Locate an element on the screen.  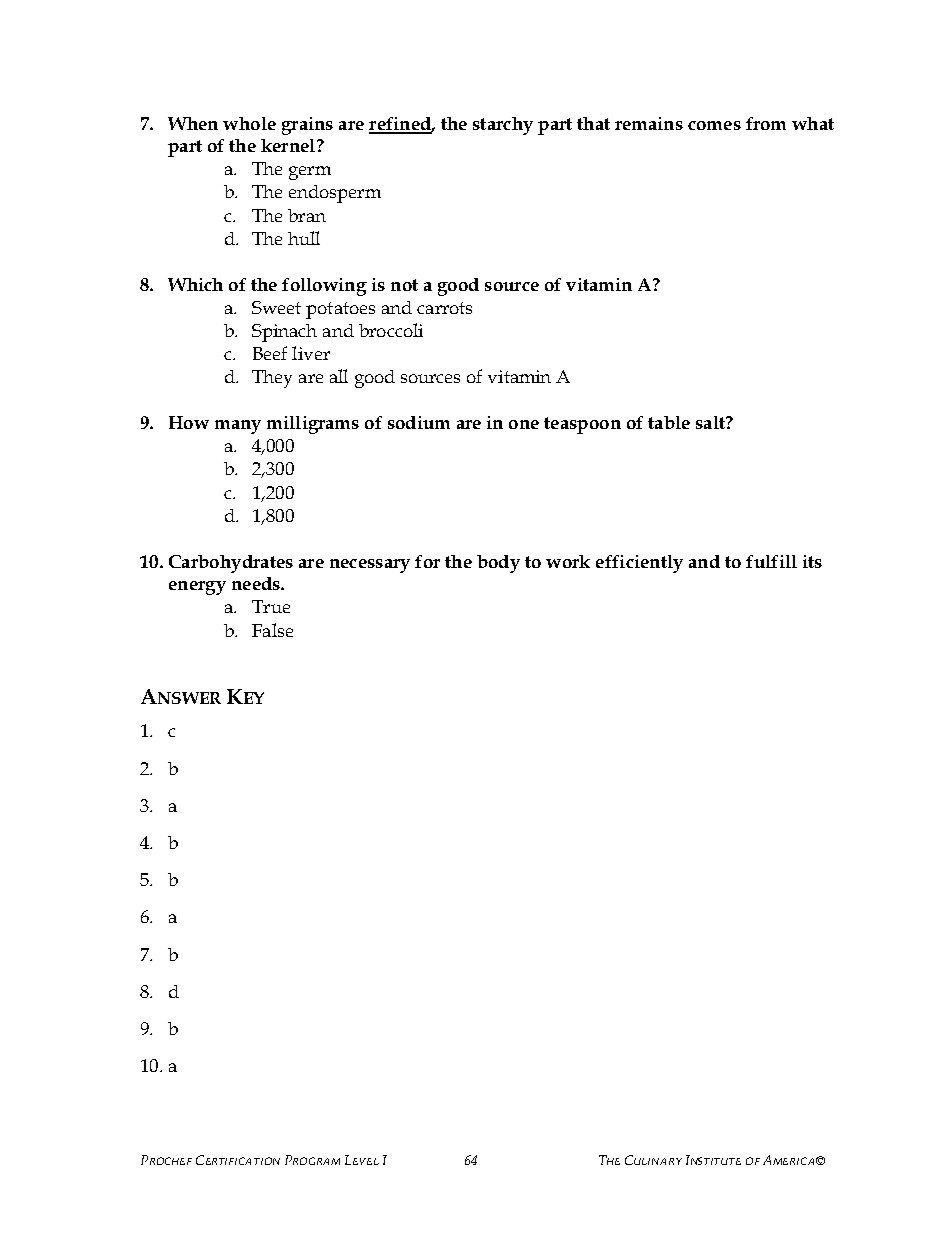
fulfill is located at coordinates (771, 561).
